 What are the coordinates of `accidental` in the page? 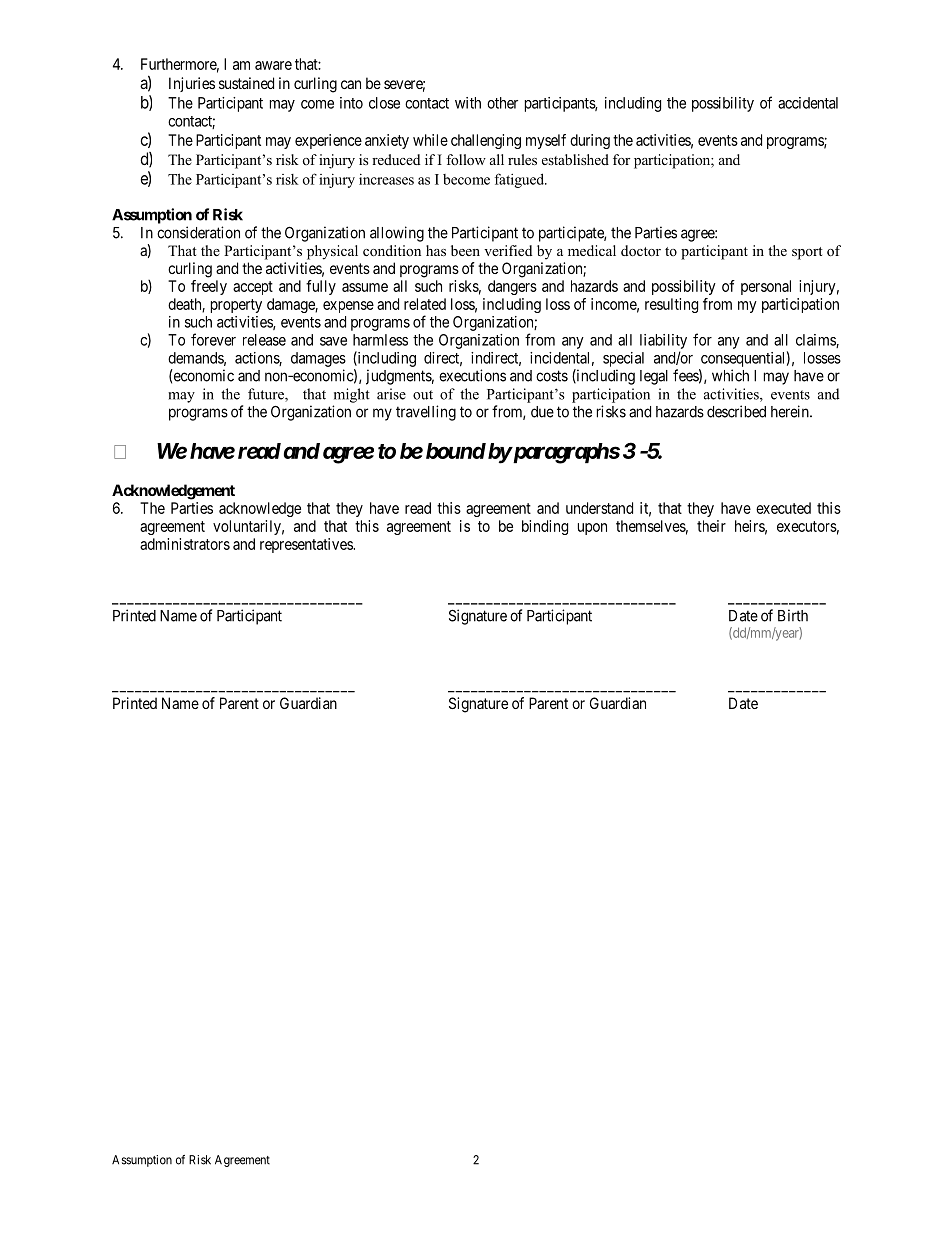 It's located at (808, 103).
